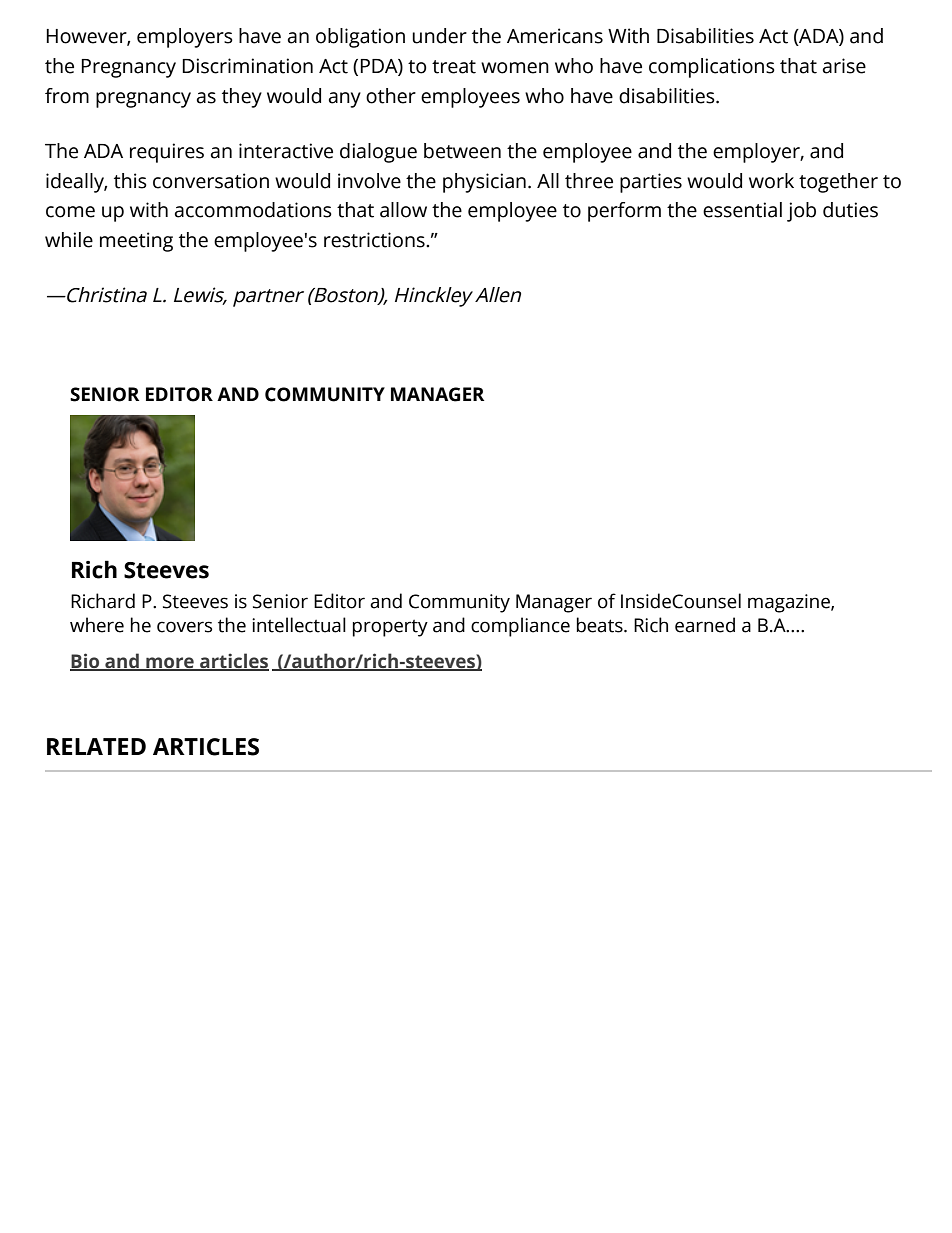  Describe the element at coordinates (712, 68) in the screenshot. I see `complications` at that location.
